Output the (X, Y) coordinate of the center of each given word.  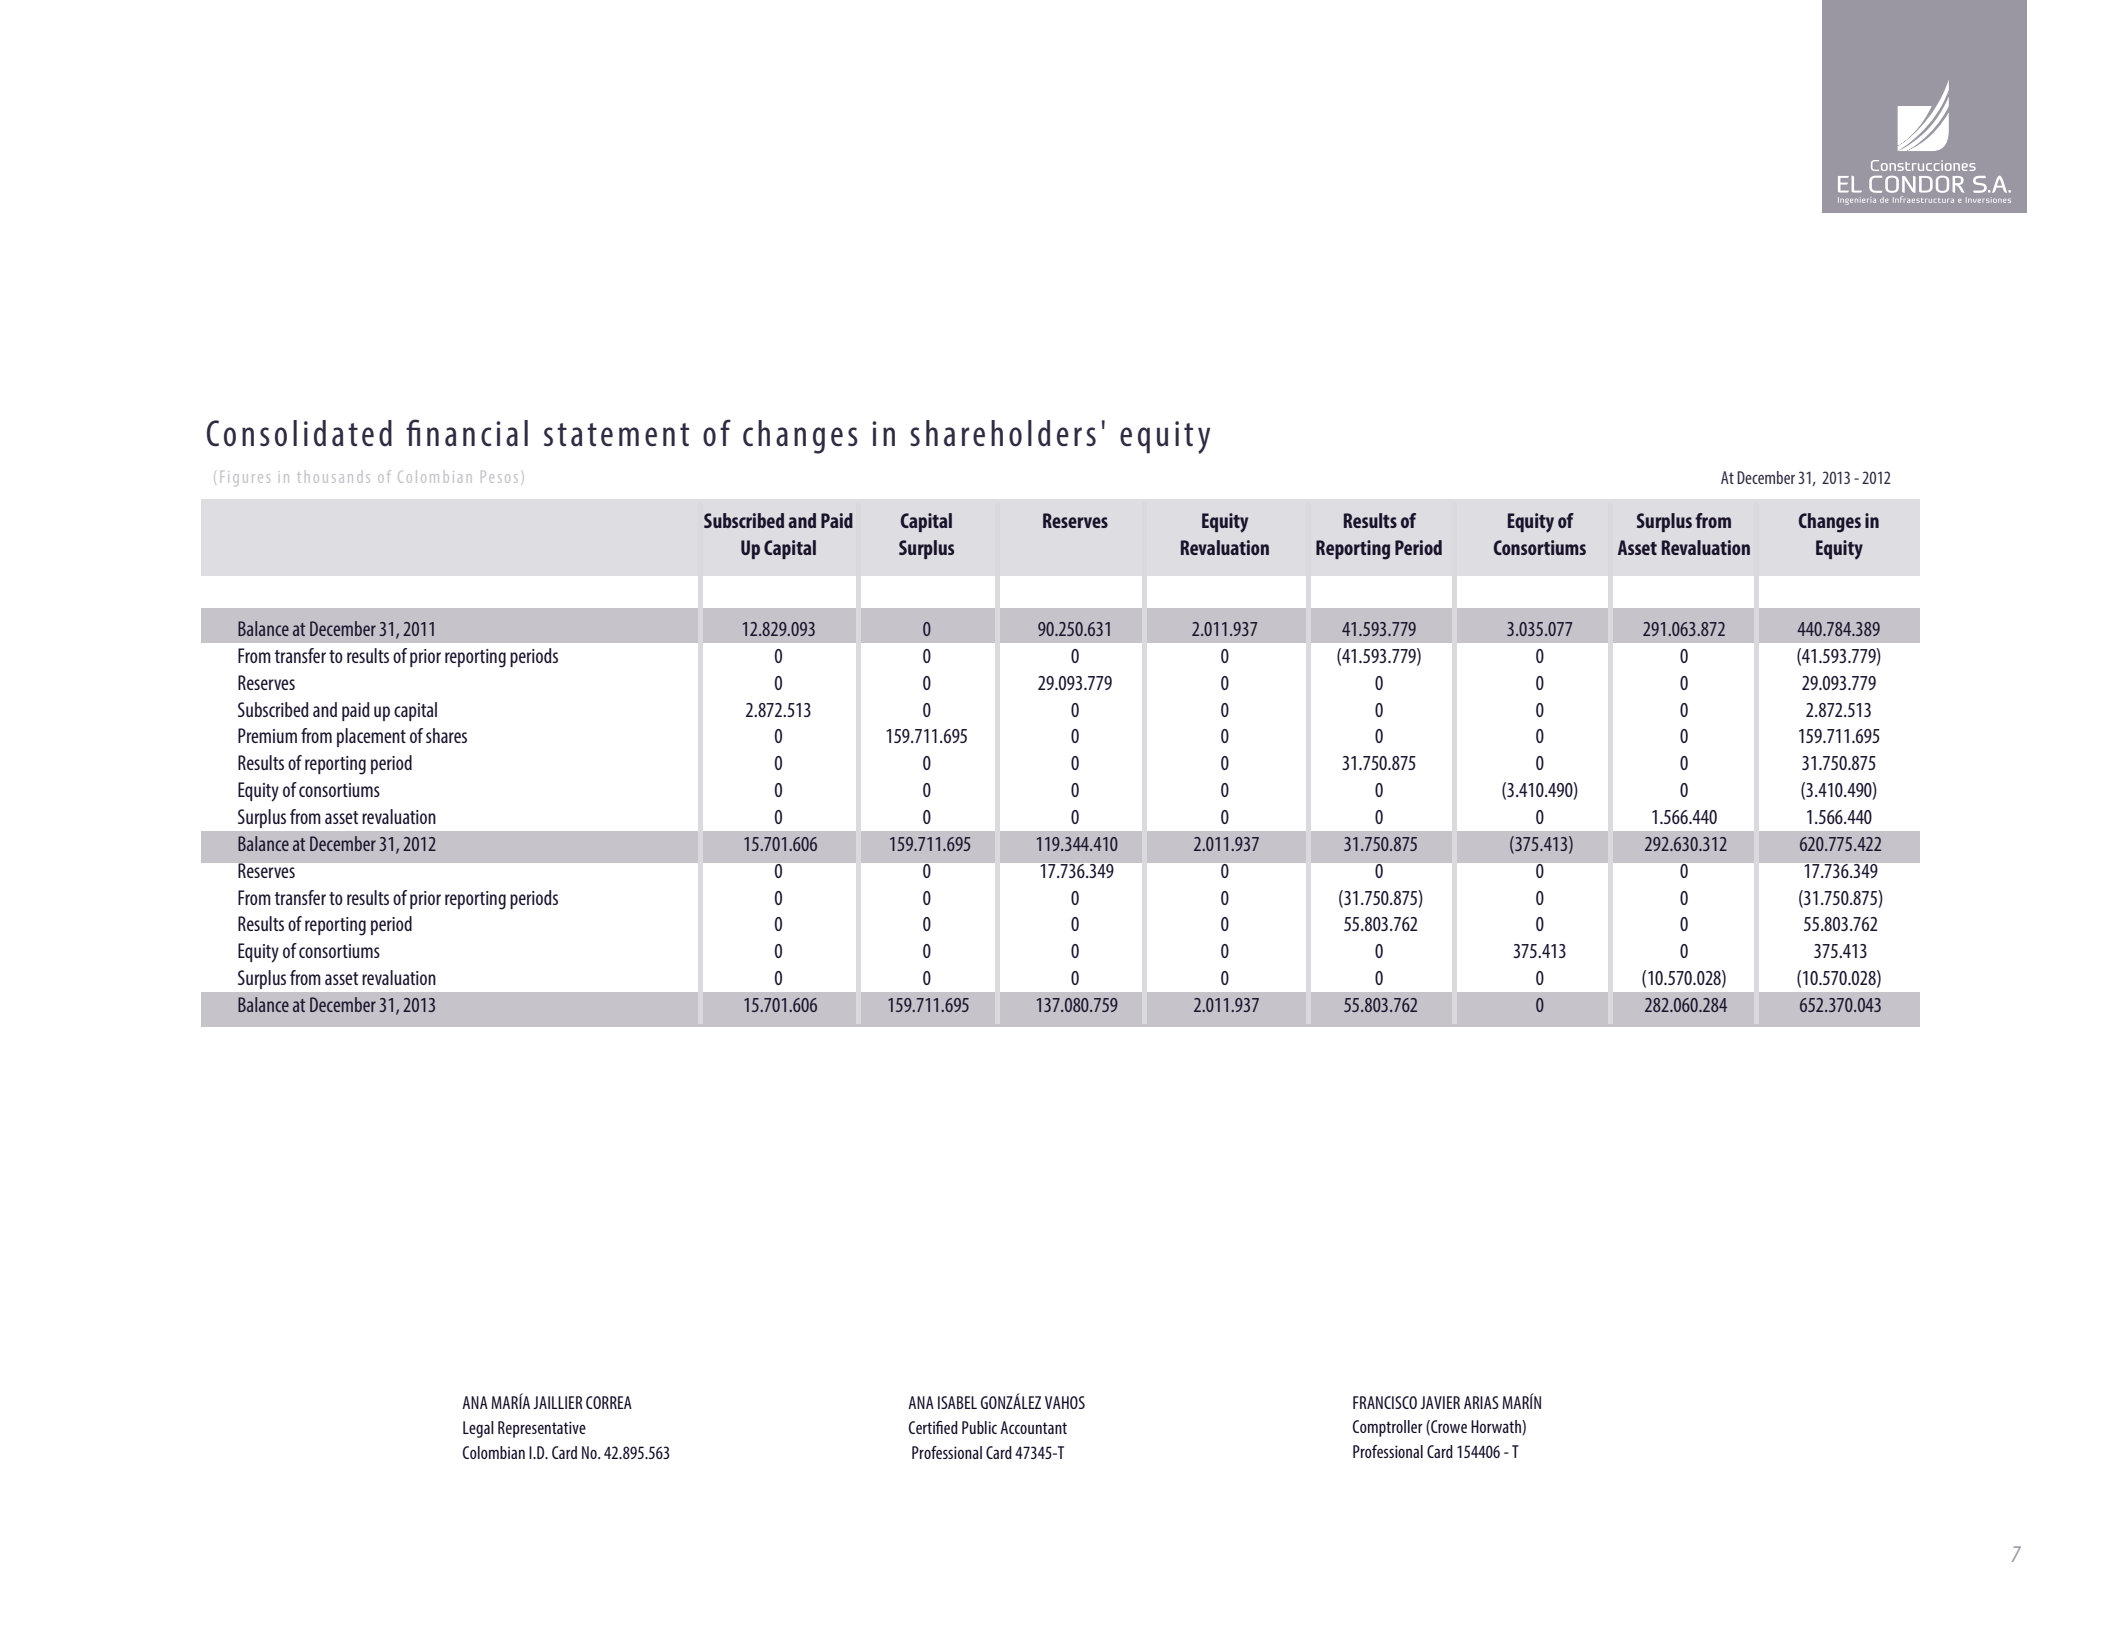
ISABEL (957, 1402)
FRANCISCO (1385, 1402)
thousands (333, 477)
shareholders (1003, 433)
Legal (478, 1429)
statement (616, 435)
